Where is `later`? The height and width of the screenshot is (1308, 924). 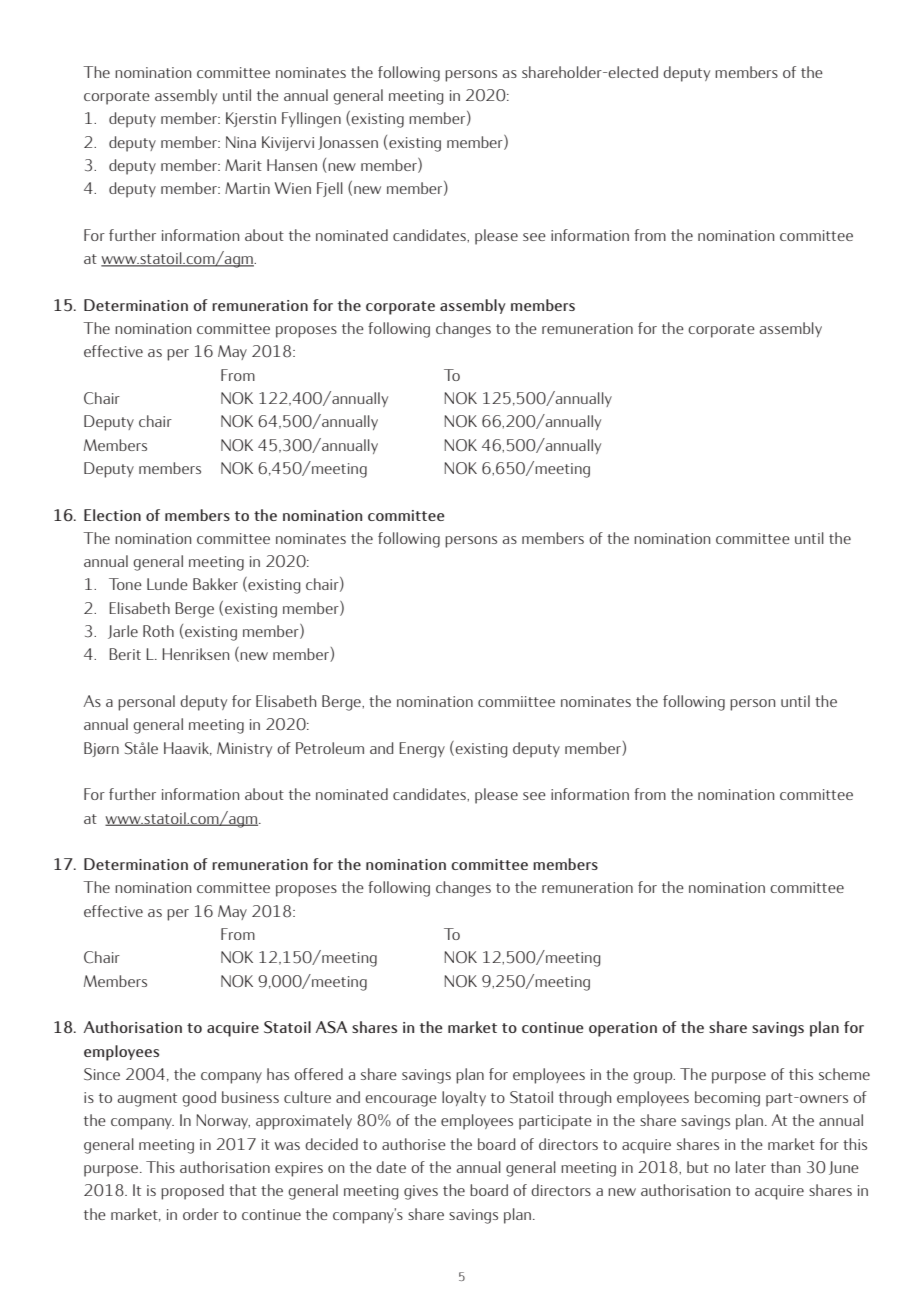
later is located at coordinates (751, 1167).
